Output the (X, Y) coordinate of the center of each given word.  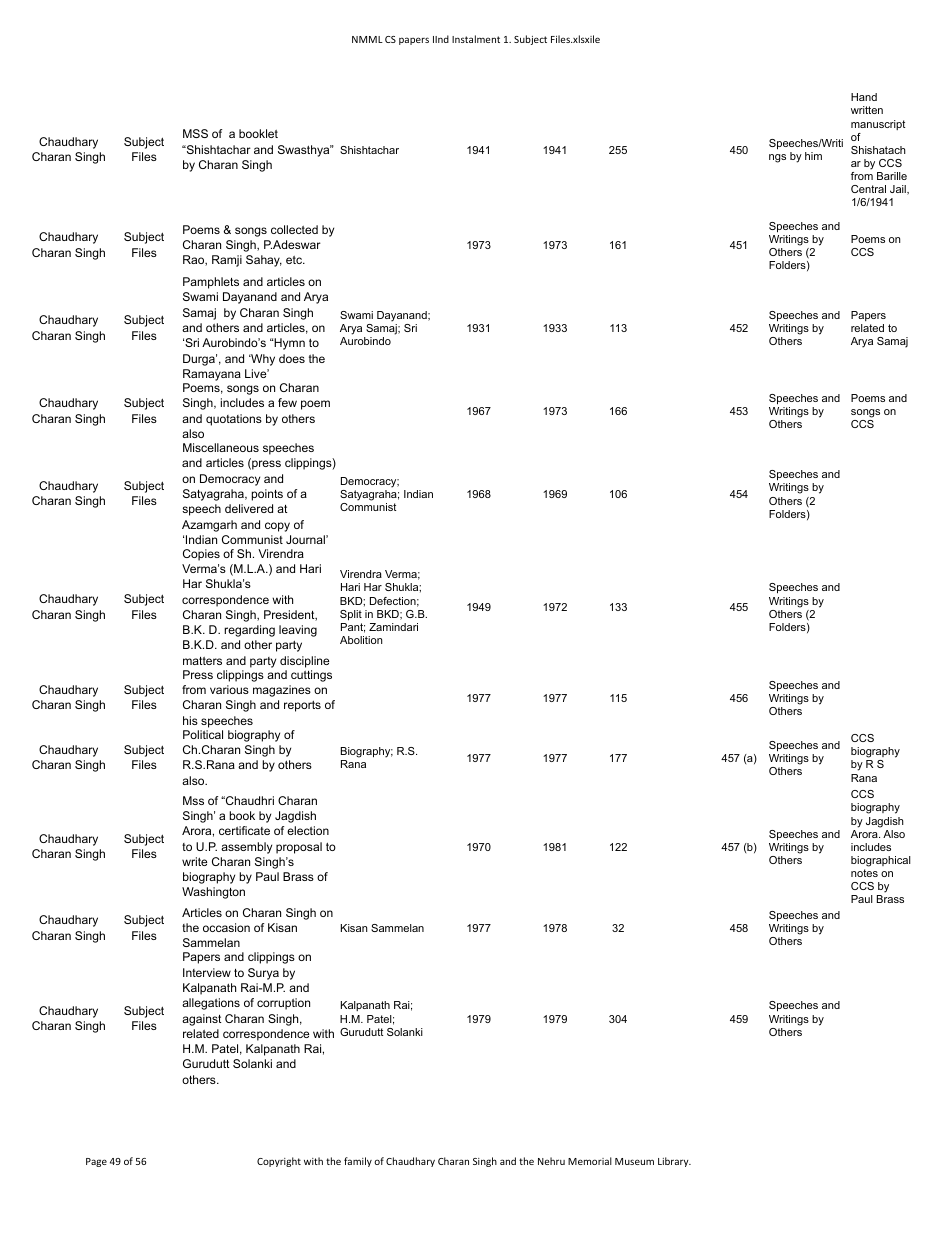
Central (868, 189)
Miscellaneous (221, 447)
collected (294, 229)
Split (351, 615)
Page (96, 1162)
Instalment (476, 39)
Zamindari (393, 627)
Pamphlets (211, 283)
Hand (864, 97)
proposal (299, 848)
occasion (226, 927)
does (292, 358)
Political (203, 734)
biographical (881, 861)
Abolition (361, 640)
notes (864, 873)
